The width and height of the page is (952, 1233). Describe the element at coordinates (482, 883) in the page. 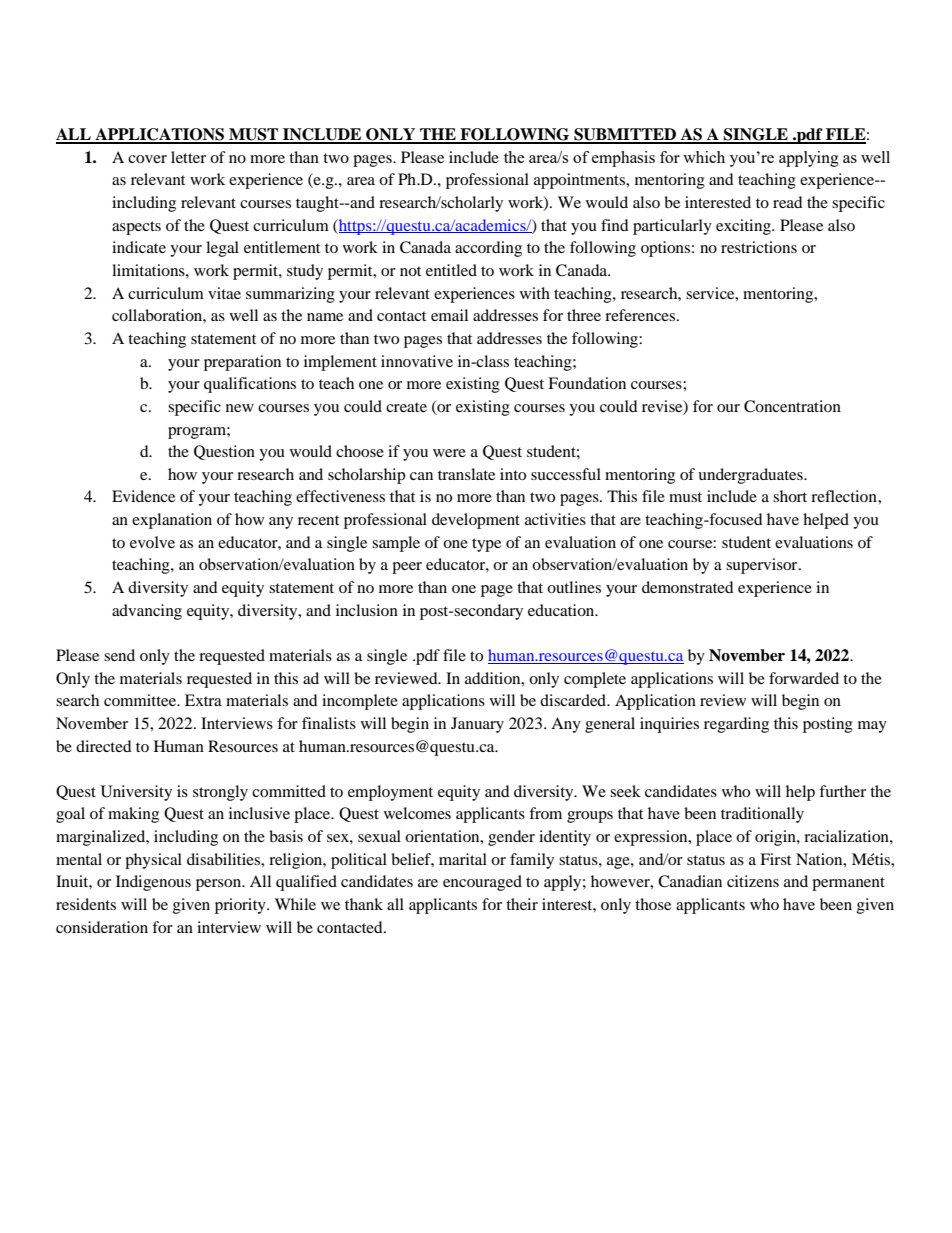

I see `encouraged` at that location.
